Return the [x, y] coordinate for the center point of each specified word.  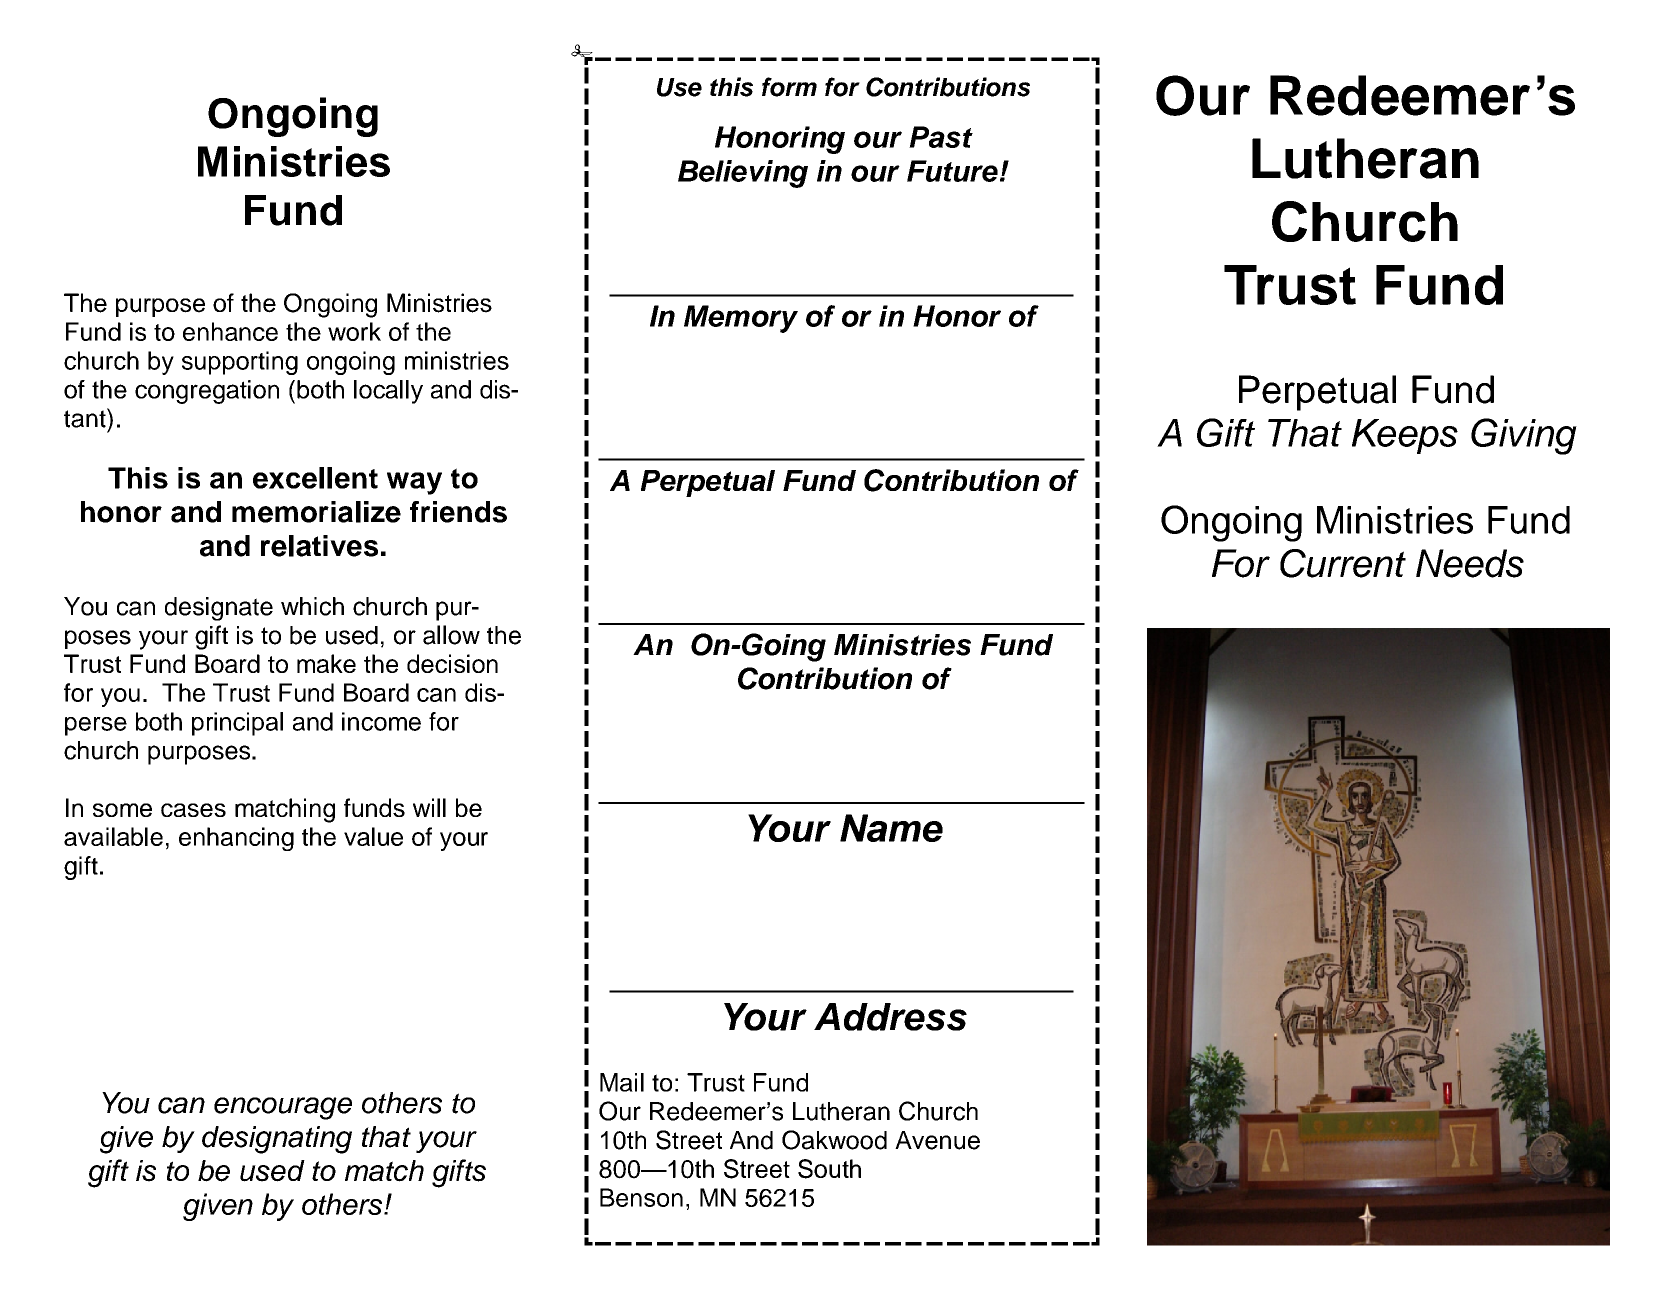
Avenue [937, 1140]
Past [941, 137]
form [789, 87]
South [829, 1169]
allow [451, 635]
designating [277, 1140]
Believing [743, 174]
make [326, 663]
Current [1343, 563]
